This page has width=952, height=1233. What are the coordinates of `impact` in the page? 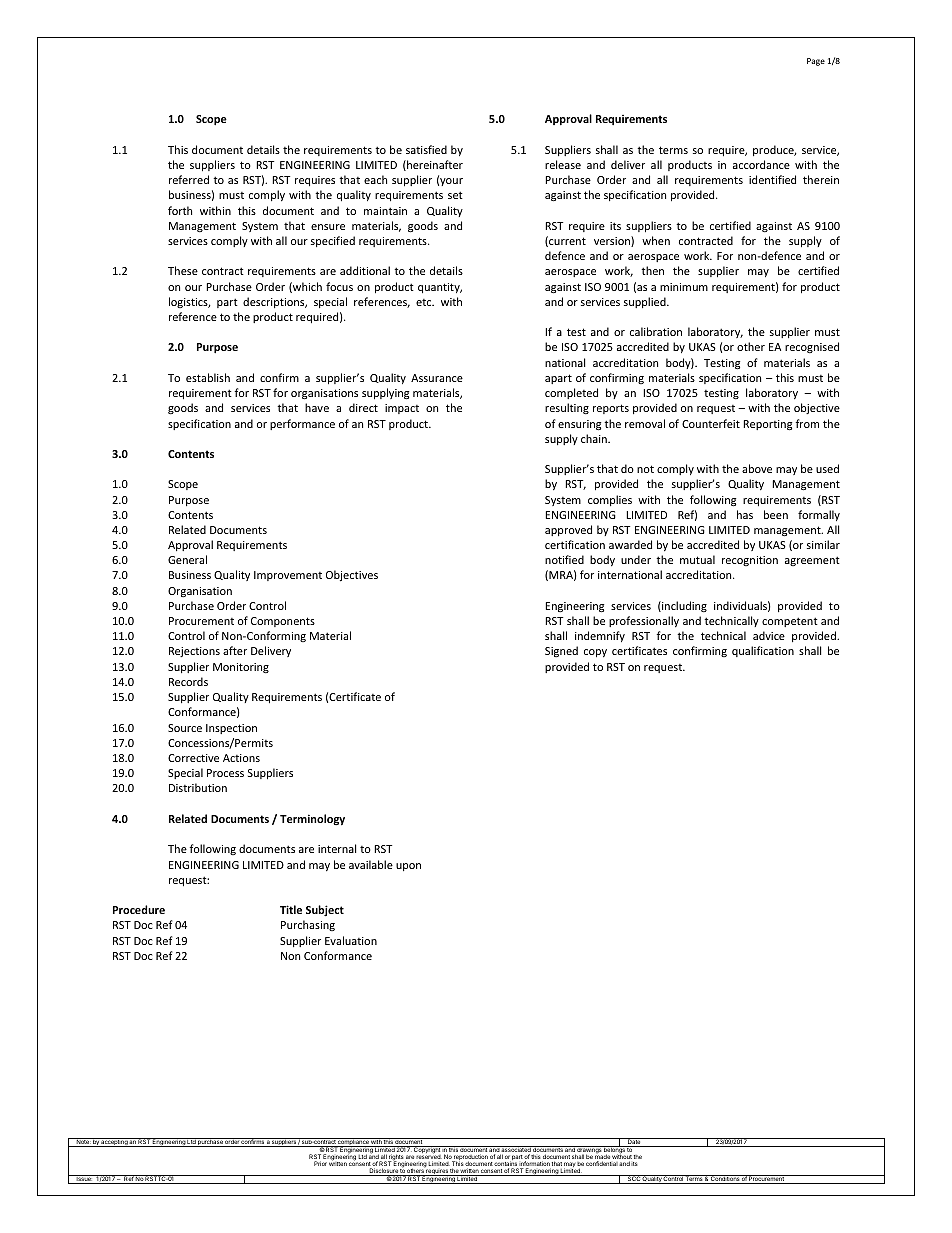 It's located at (402, 409).
